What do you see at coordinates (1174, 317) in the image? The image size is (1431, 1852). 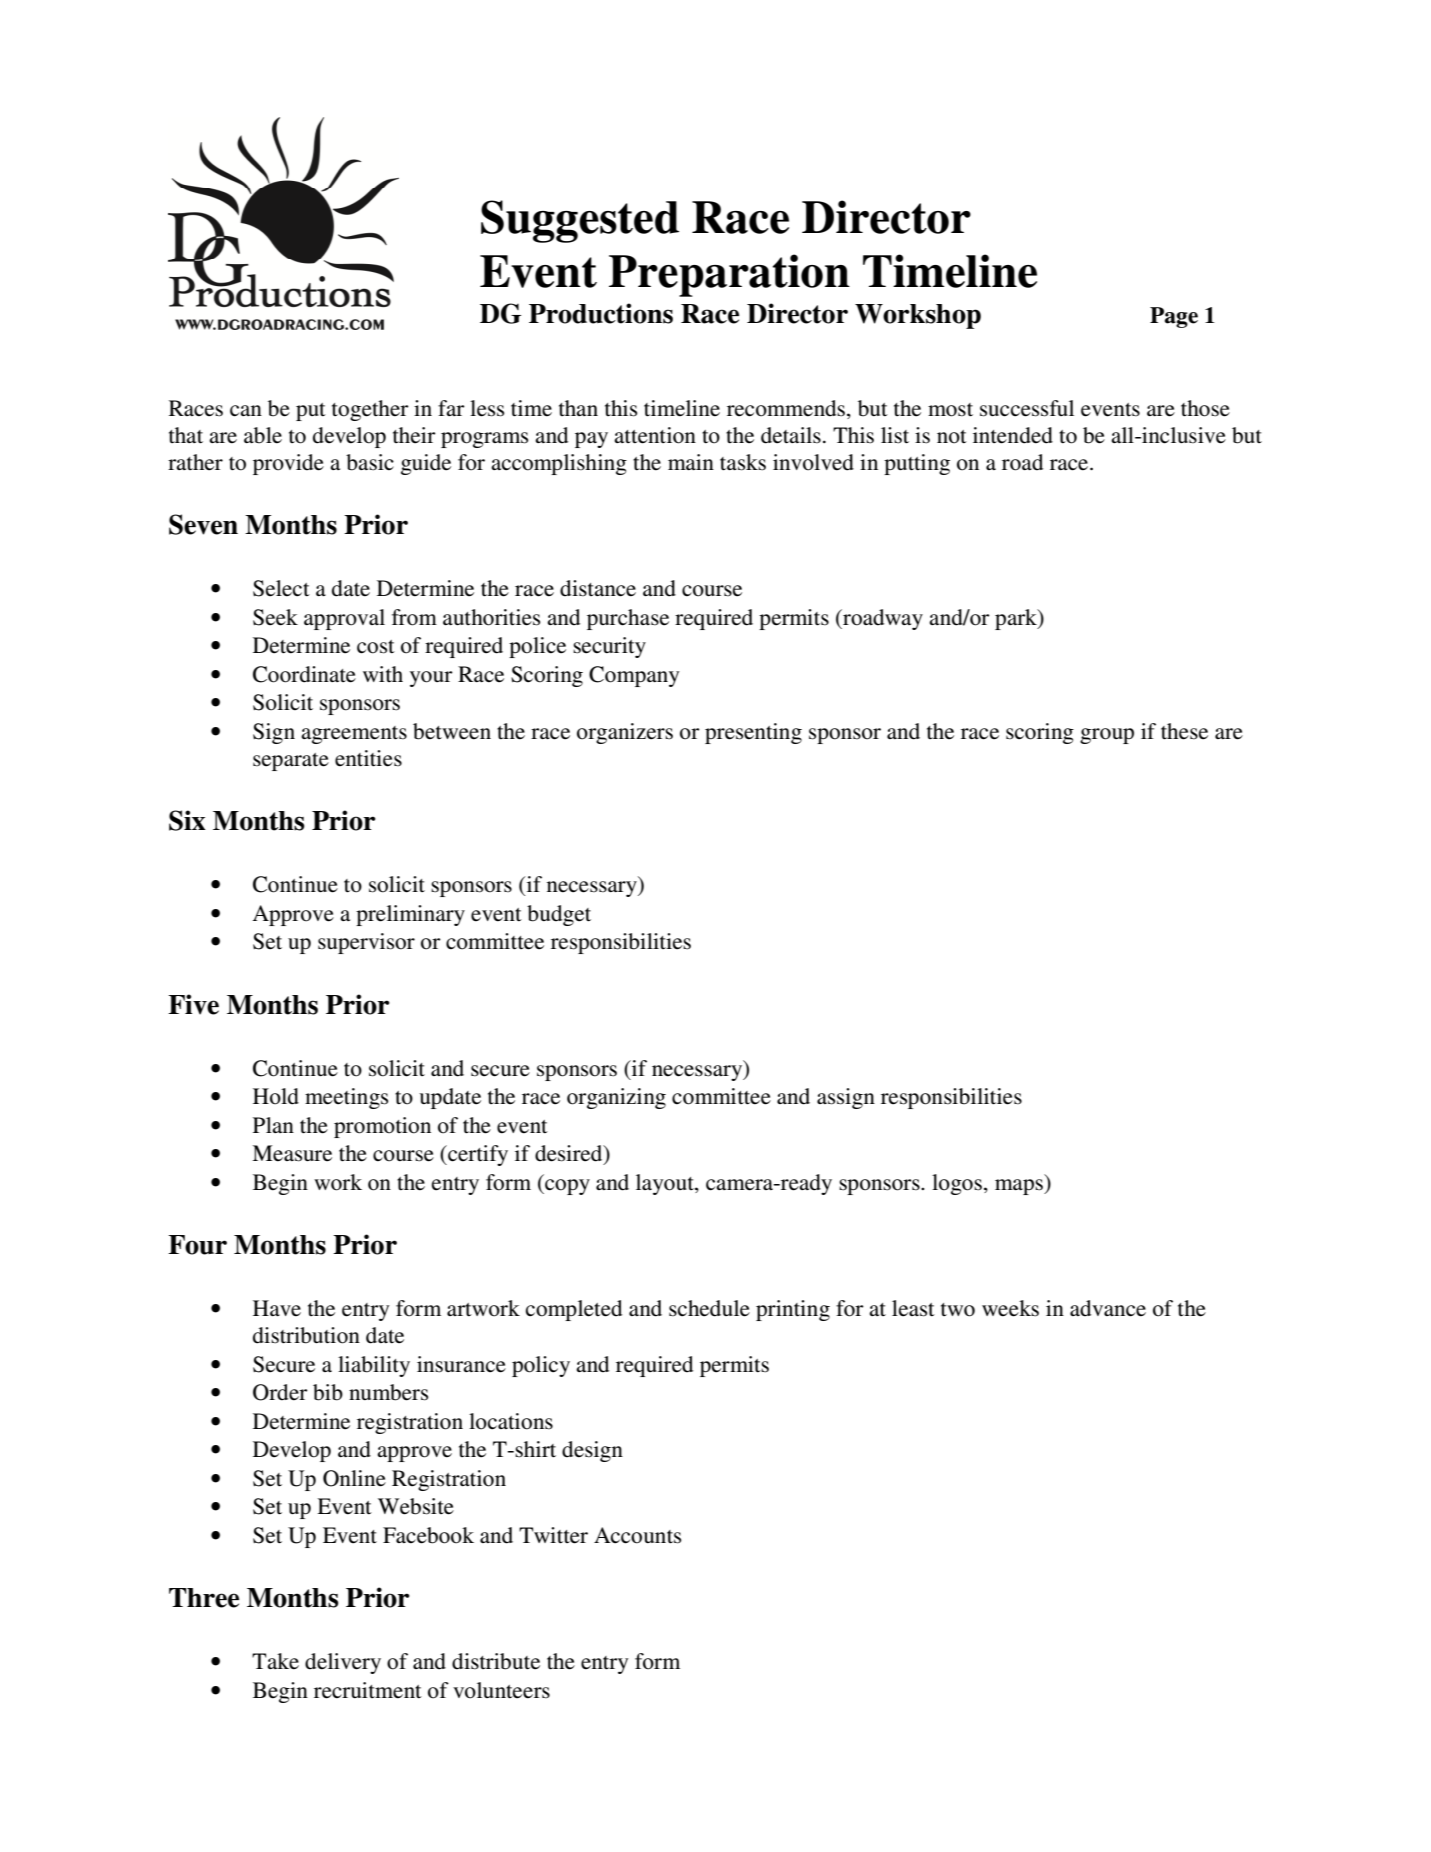 I see `Page` at bounding box center [1174, 317].
